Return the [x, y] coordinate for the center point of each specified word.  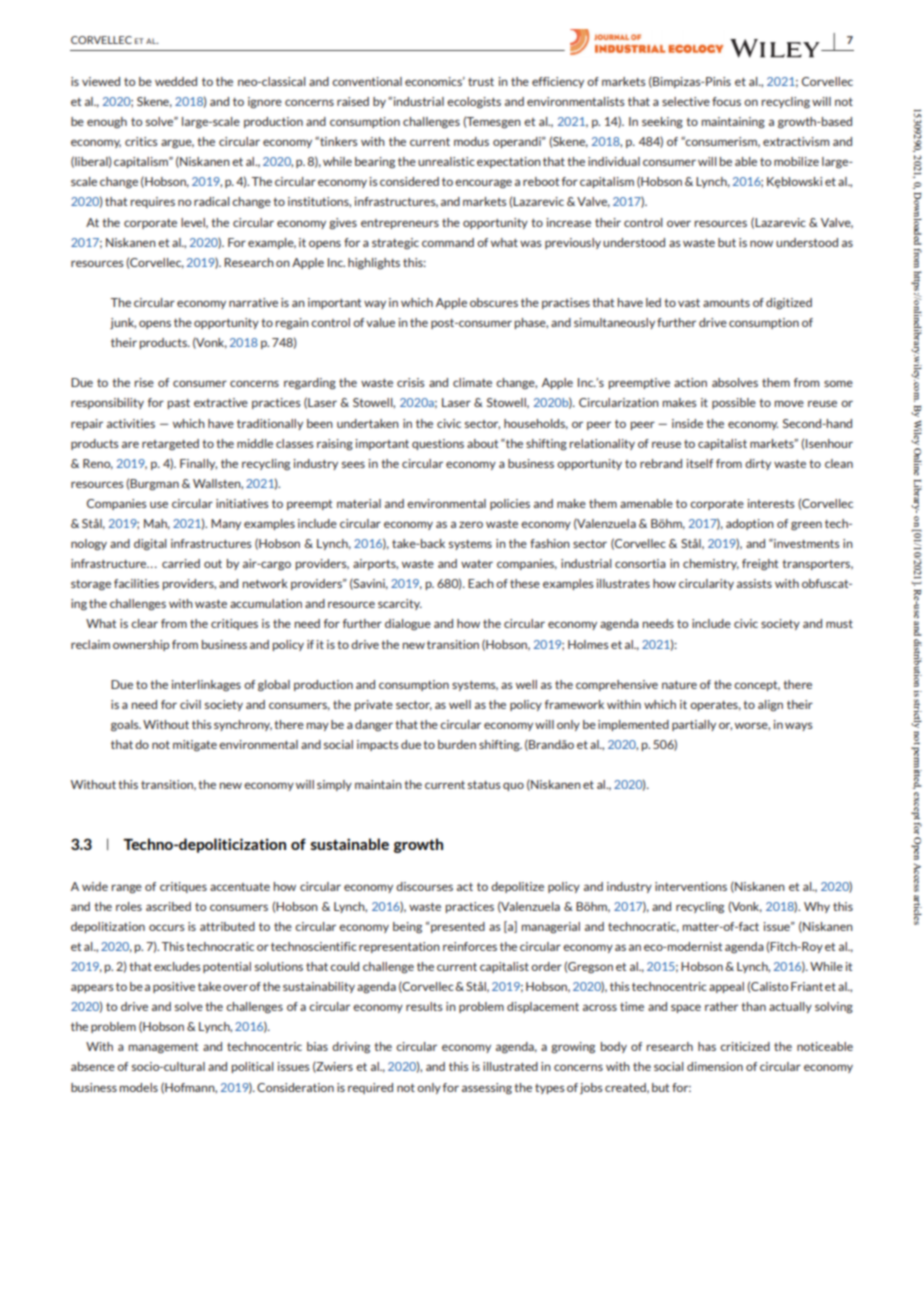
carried [181, 563]
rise [144, 382]
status [484, 785]
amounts [726, 303]
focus [726, 101]
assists [754, 583]
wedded [176, 81]
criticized [745, 1046]
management [163, 1048]
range [127, 889]
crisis [411, 382]
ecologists [474, 103]
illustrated [510, 1066]
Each [481, 583]
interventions [691, 886]
